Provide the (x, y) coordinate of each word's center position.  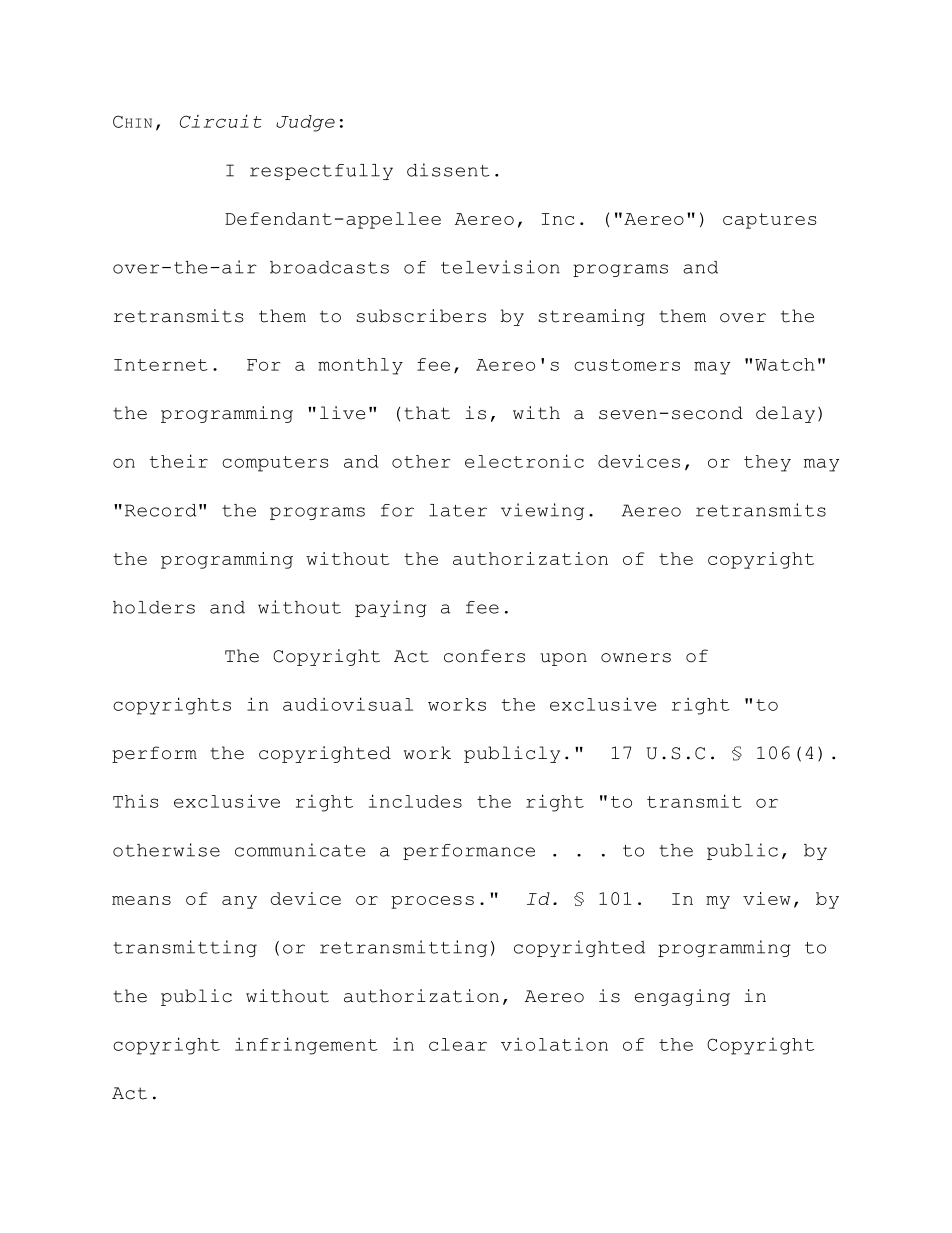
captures (770, 221)
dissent (448, 170)
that (427, 413)
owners (636, 658)
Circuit (221, 121)
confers (484, 656)
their (179, 461)
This (136, 801)
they (767, 463)
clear (458, 1044)
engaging (682, 997)
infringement (306, 1046)
